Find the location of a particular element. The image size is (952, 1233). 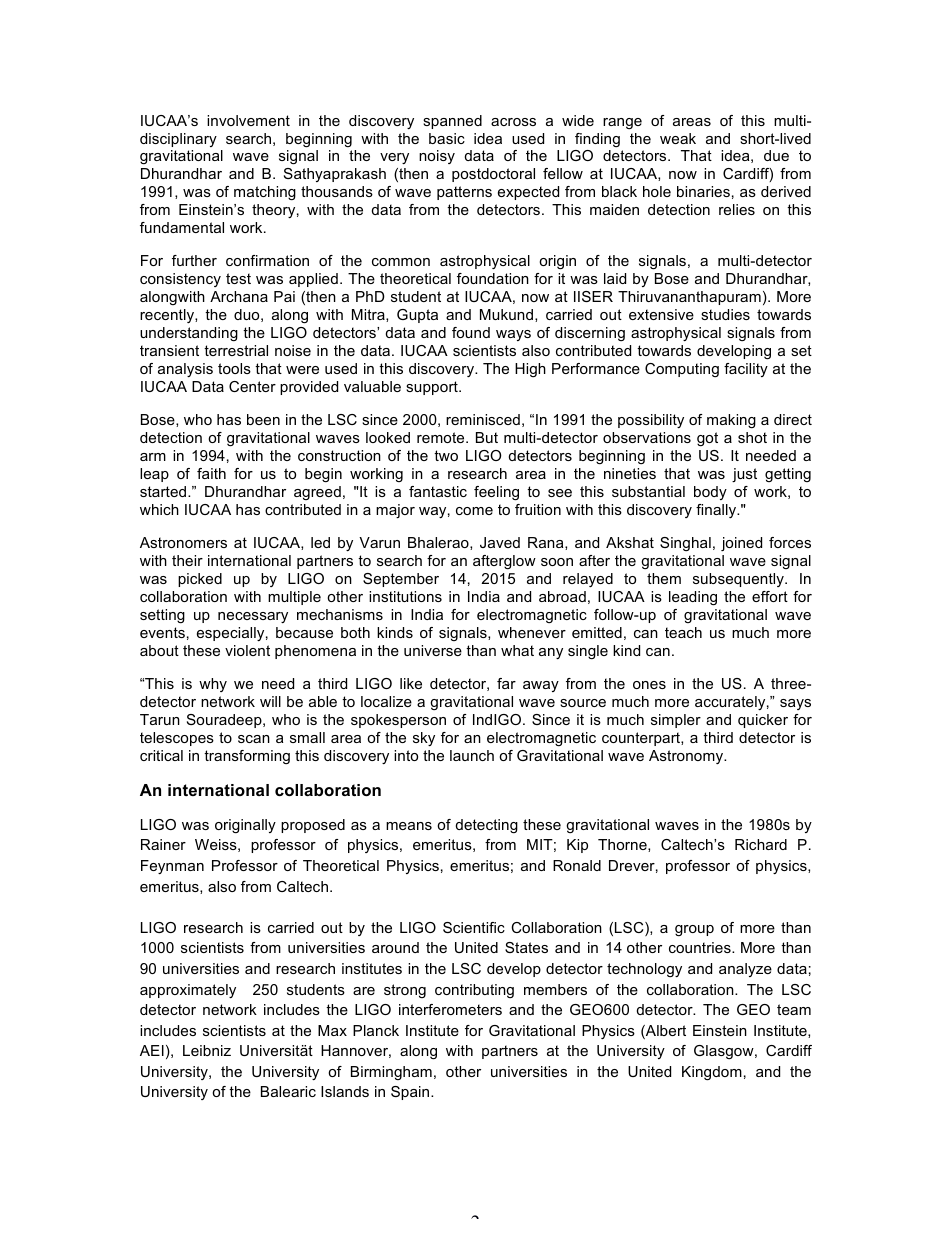

whenever is located at coordinates (532, 632).
